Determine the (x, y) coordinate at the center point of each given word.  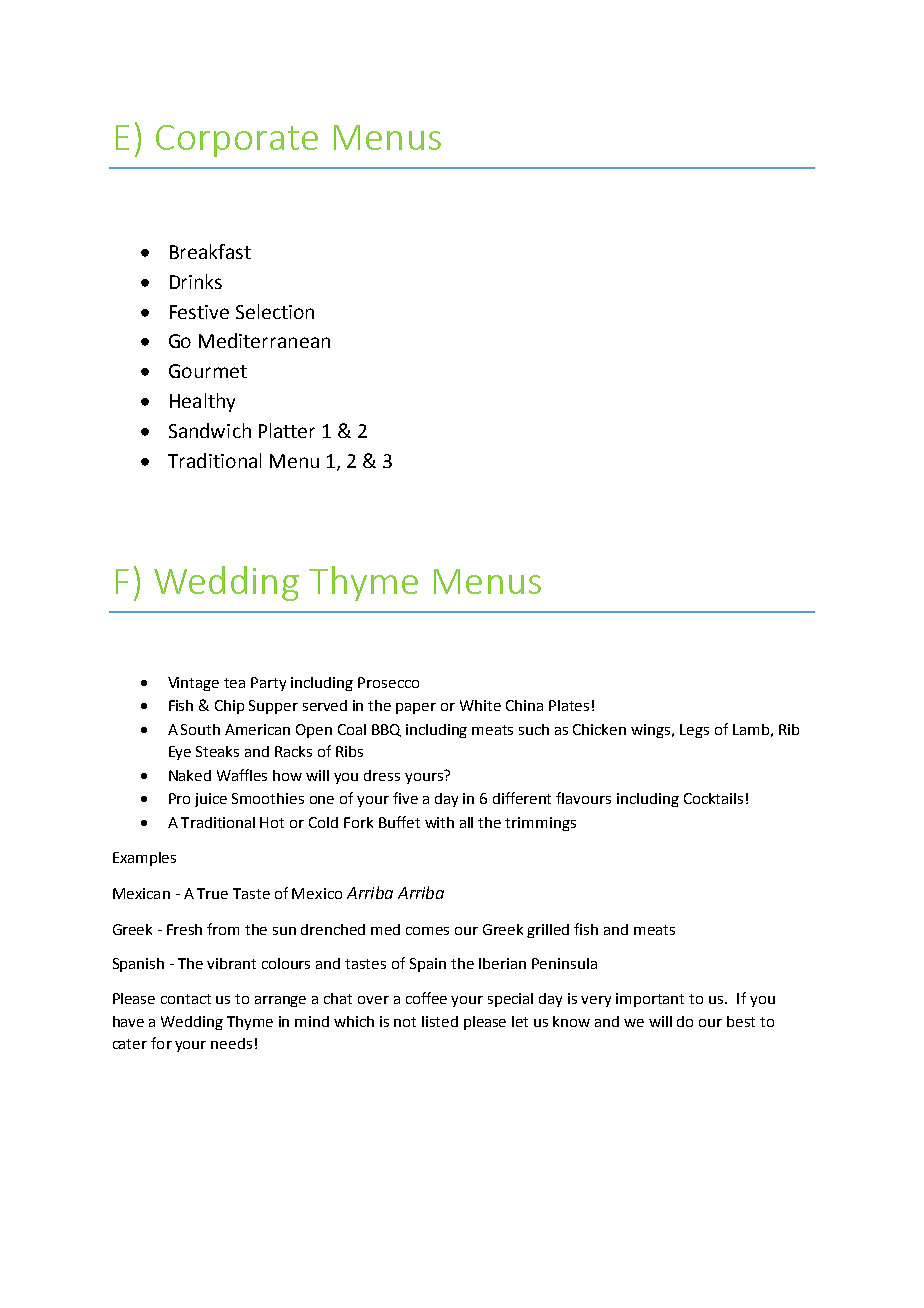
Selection (275, 311)
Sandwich (210, 430)
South (200, 729)
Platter (287, 430)
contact (186, 999)
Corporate (237, 141)
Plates (569, 705)
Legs (694, 731)
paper (416, 708)
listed (440, 1021)
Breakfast (210, 251)
